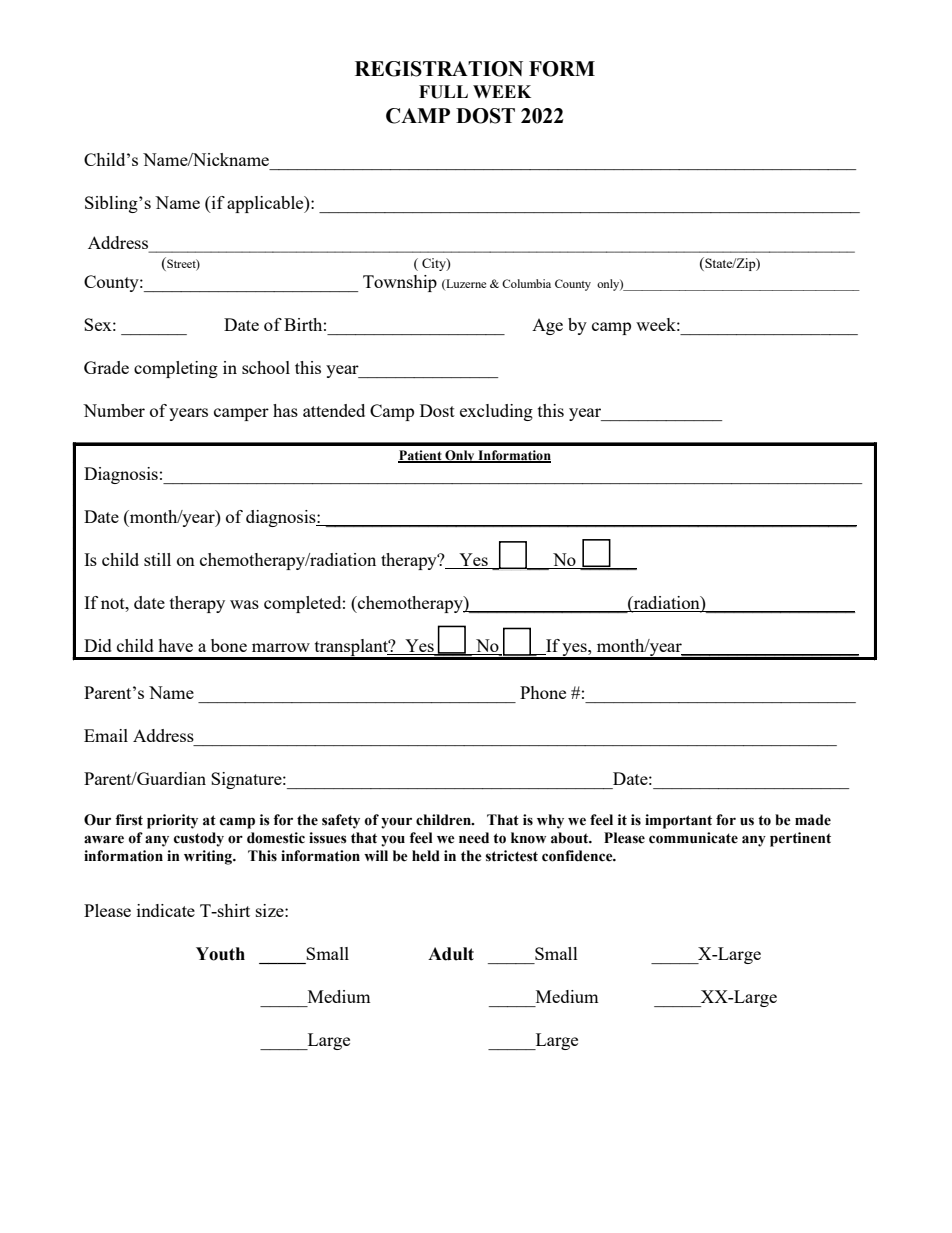 The image size is (952, 1233). I want to click on Columbia, so click(526, 283).
